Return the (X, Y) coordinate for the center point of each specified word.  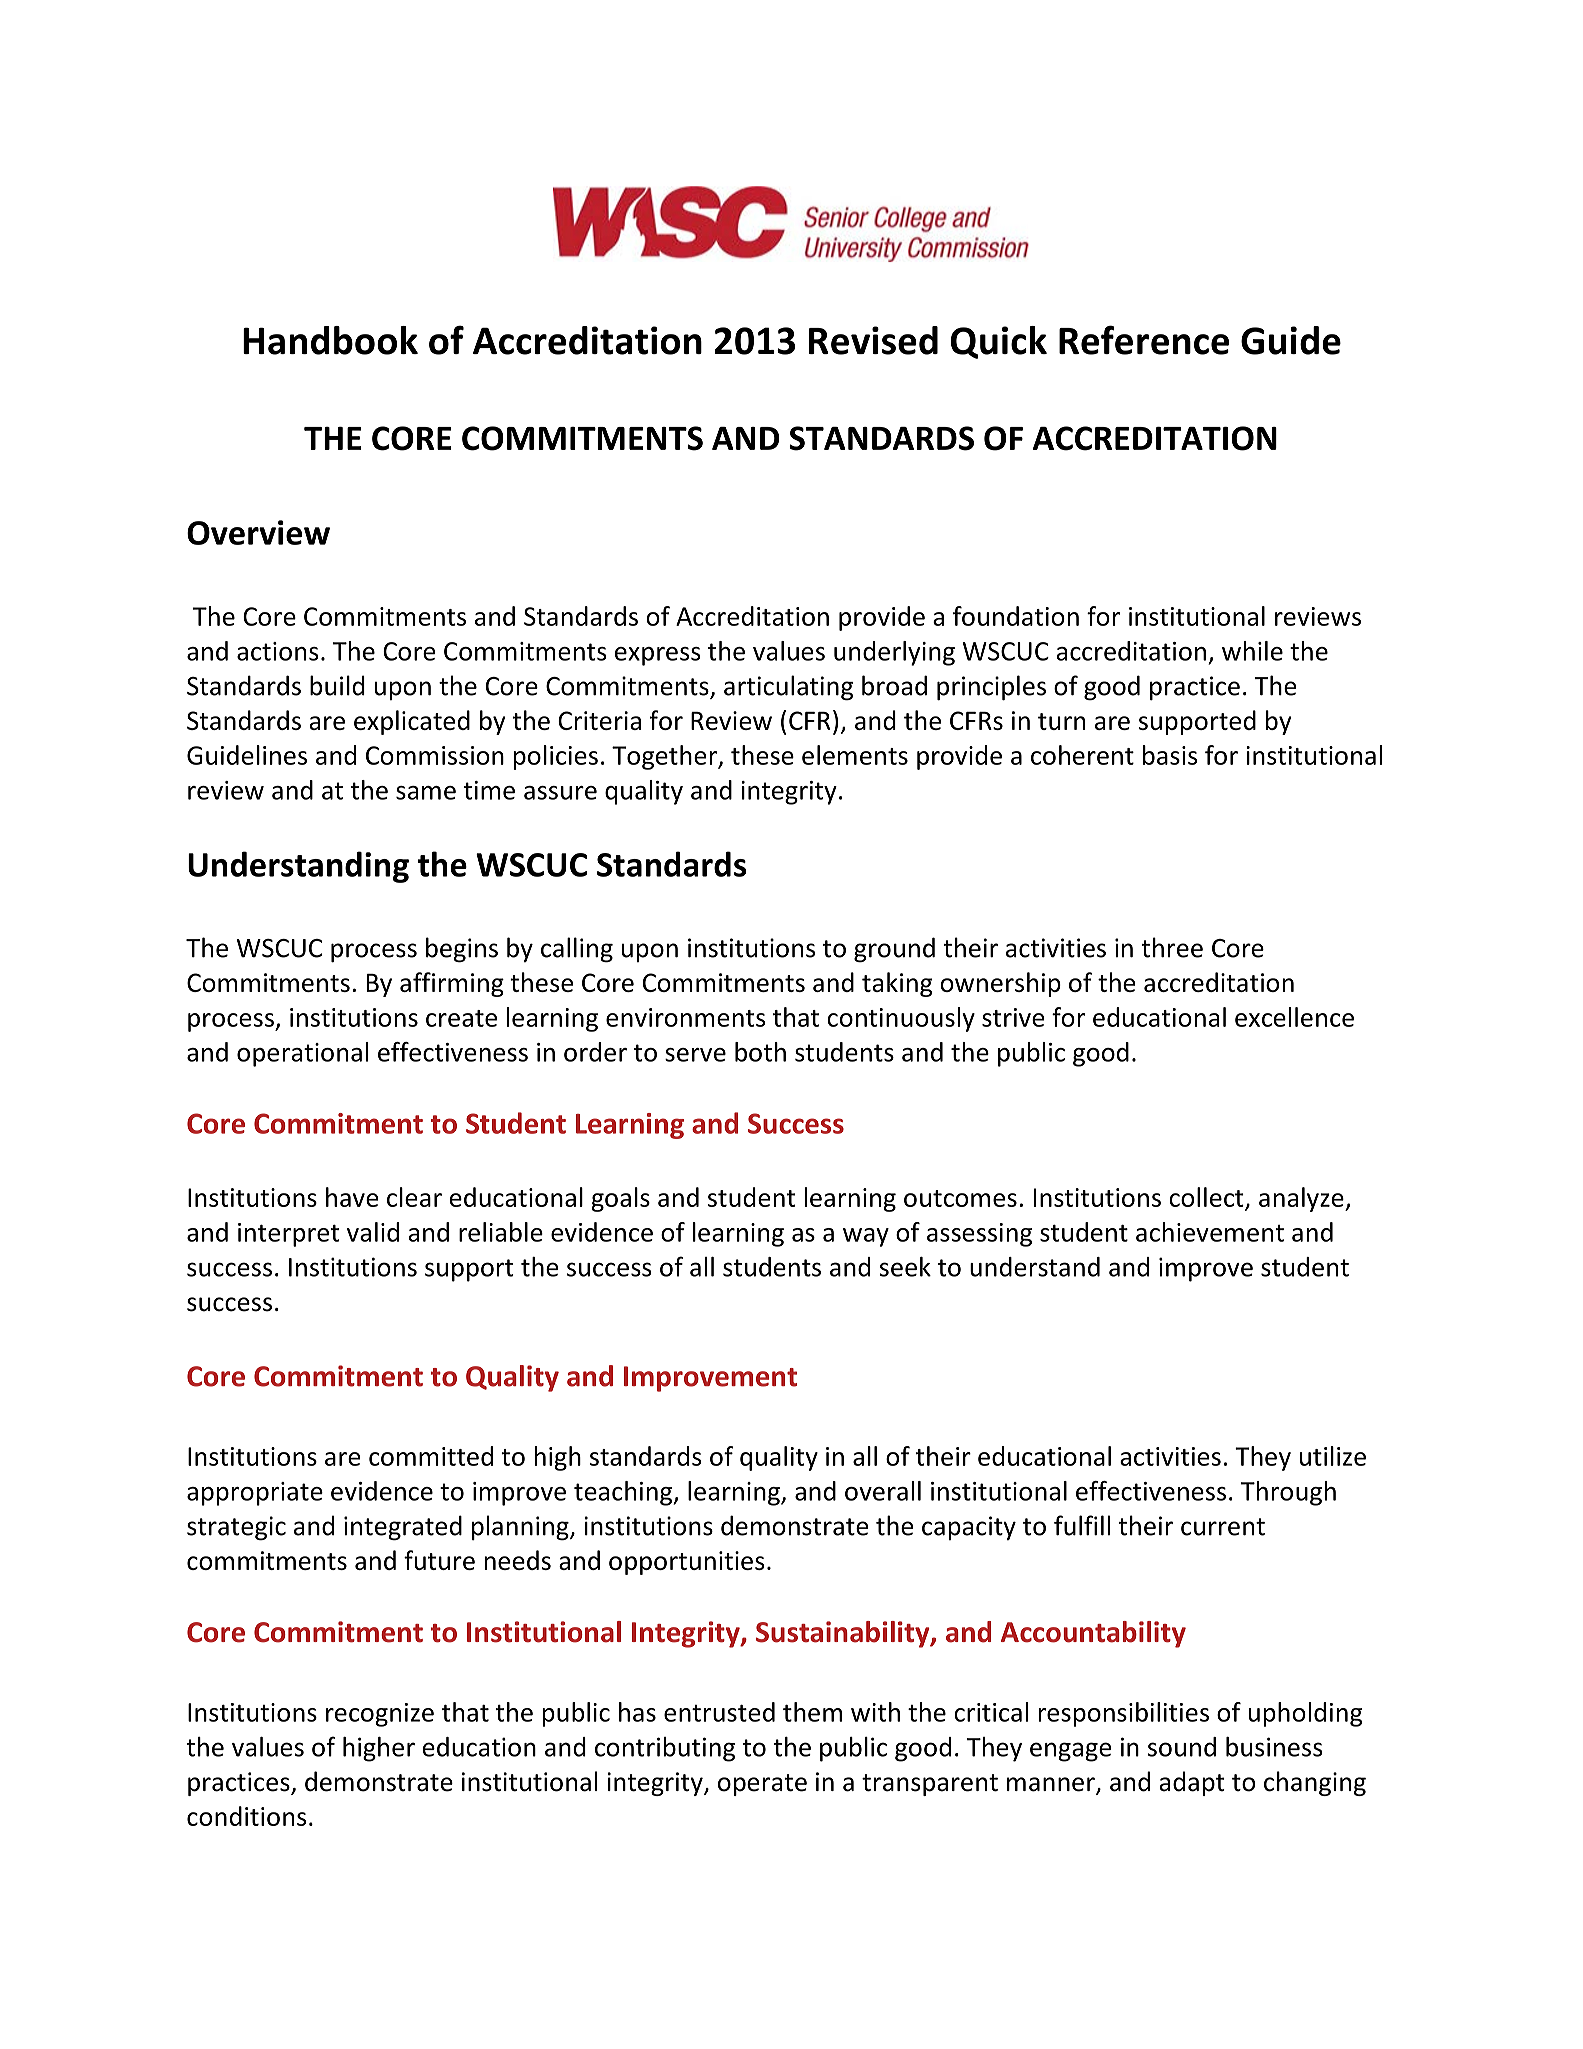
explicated (412, 722)
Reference (1144, 340)
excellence (1294, 1017)
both (760, 1052)
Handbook (330, 340)
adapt (1192, 1783)
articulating (788, 688)
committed (431, 1456)
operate (762, 1785)
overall (883, 1491)
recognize (380, 1715)
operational (302, 1054)
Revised (873, 340)
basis (1170, 755)
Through (1288, 1493)
